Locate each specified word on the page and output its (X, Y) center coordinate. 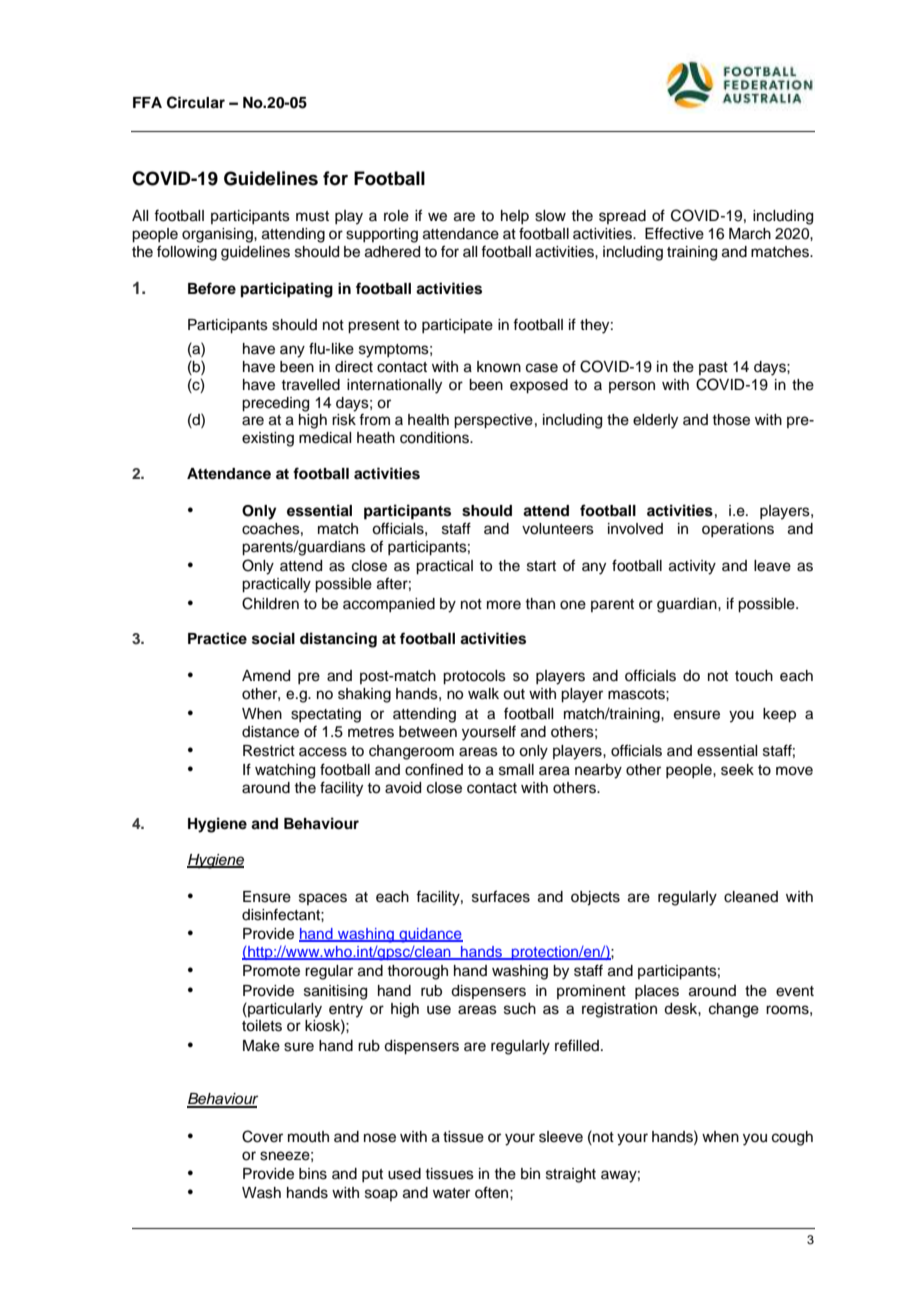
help (515, 217)
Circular (196, 102)
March (750, 234)
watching (285, 771)
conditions (435, 438)
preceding (275, 404)
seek (737, 770)
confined (434, 769)
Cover (262, 1136)
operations (738, 530)
